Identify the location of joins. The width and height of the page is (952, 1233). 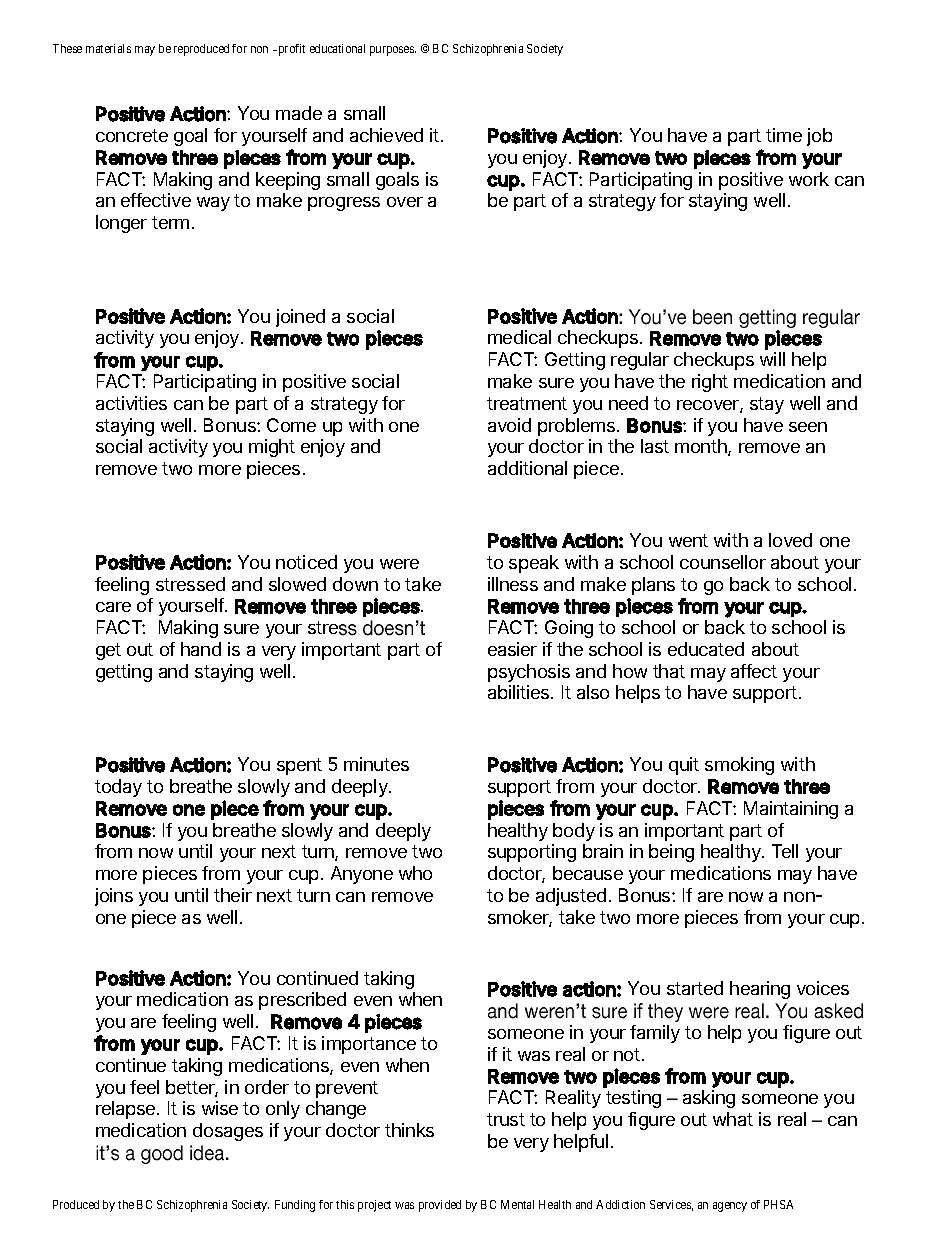
(114, 897).
